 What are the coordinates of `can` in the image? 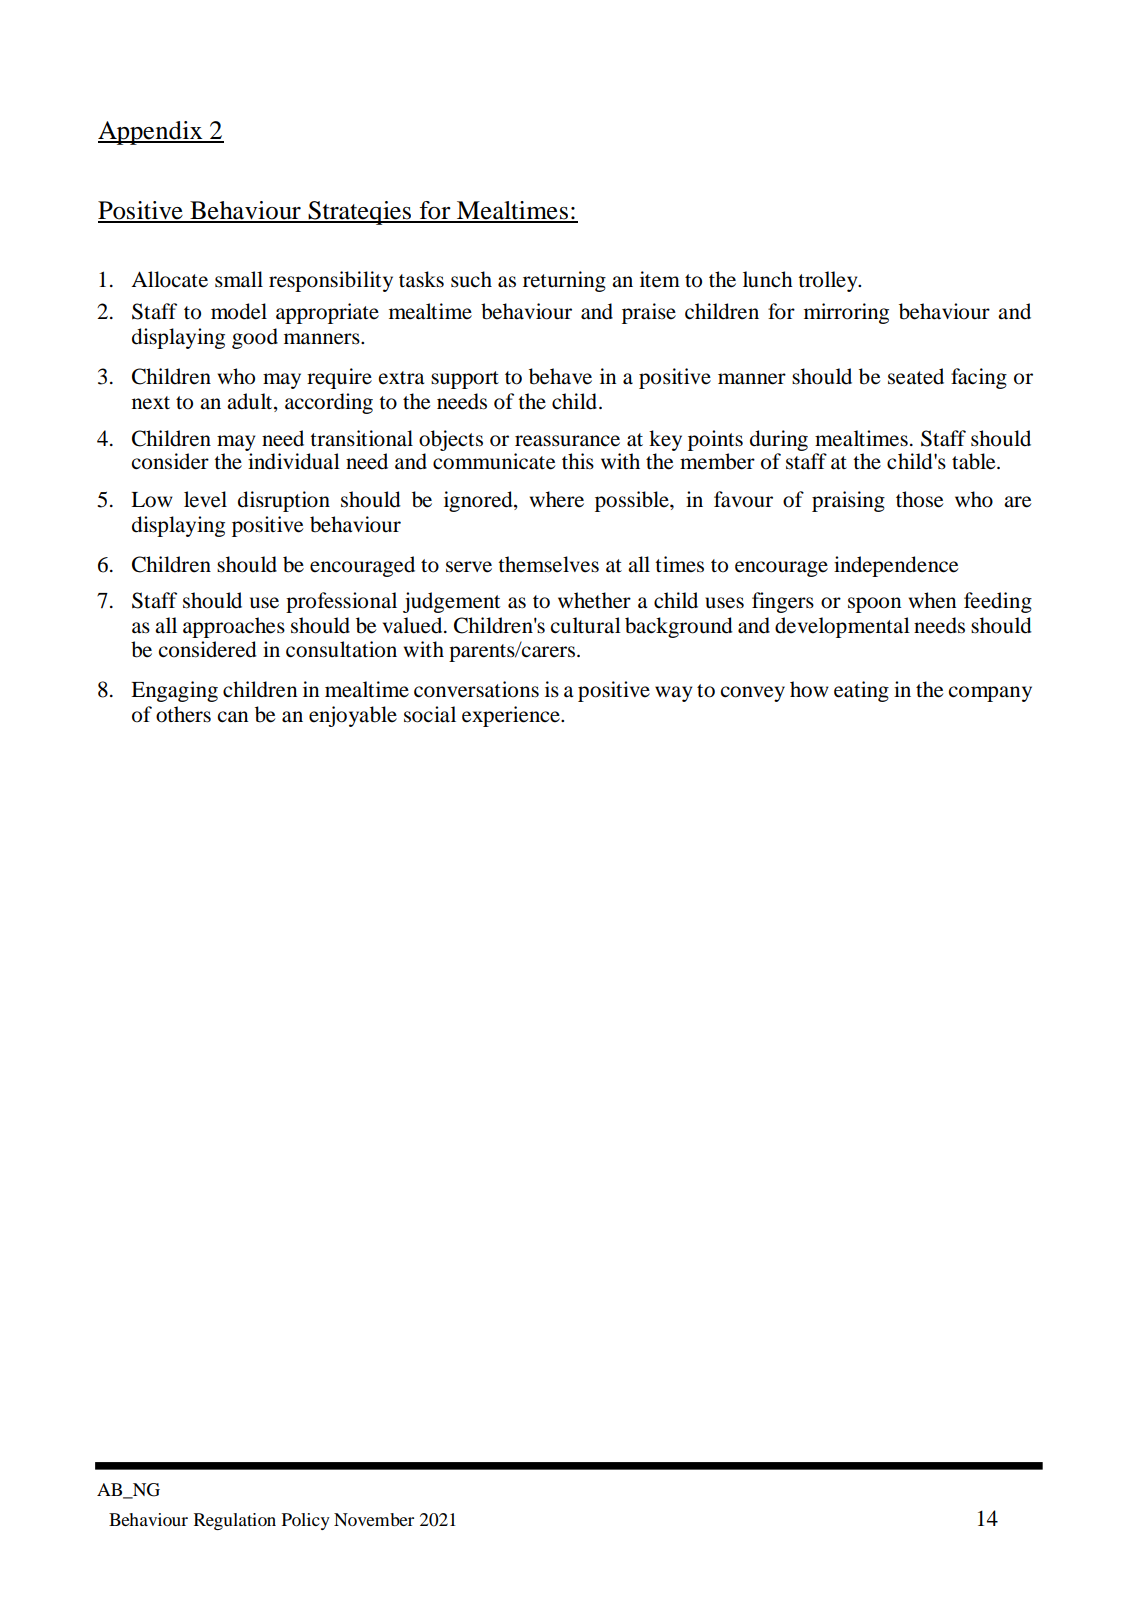 It's located at (233, 717).
